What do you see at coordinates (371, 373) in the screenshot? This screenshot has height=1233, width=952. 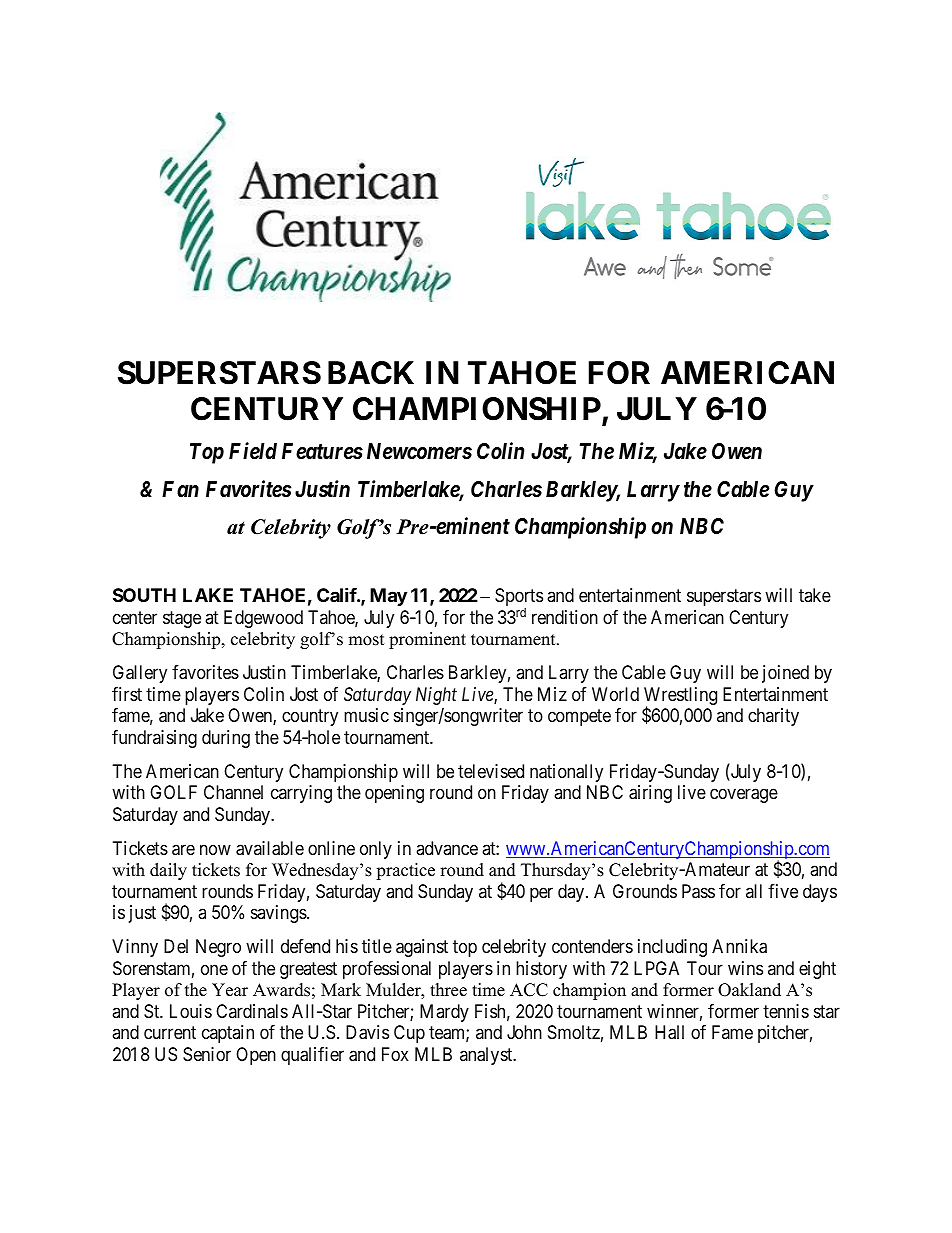 I see `BACK` at bounding box center [371, 373].
